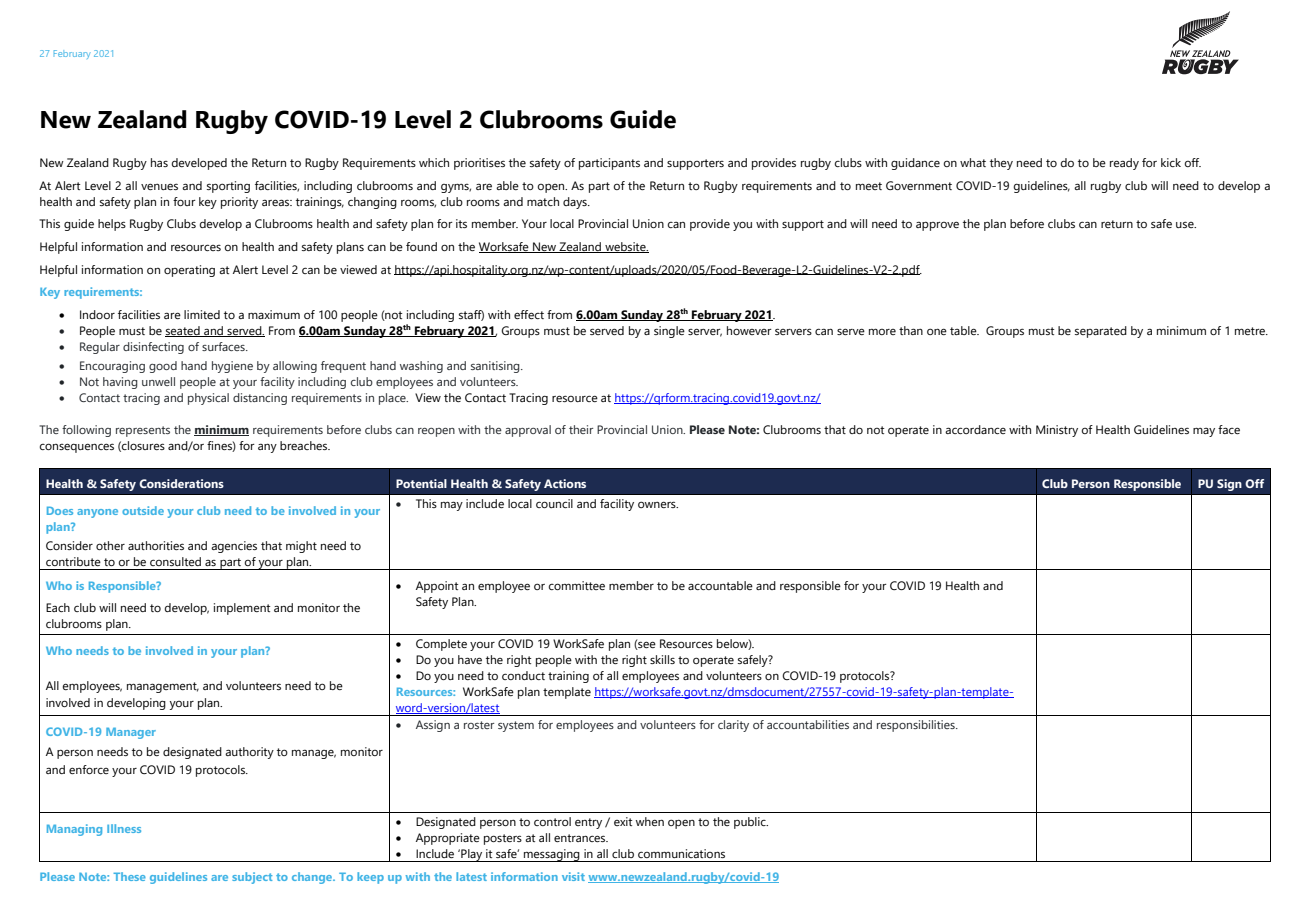  I want to click on responsibilities, so click(917, 726).
